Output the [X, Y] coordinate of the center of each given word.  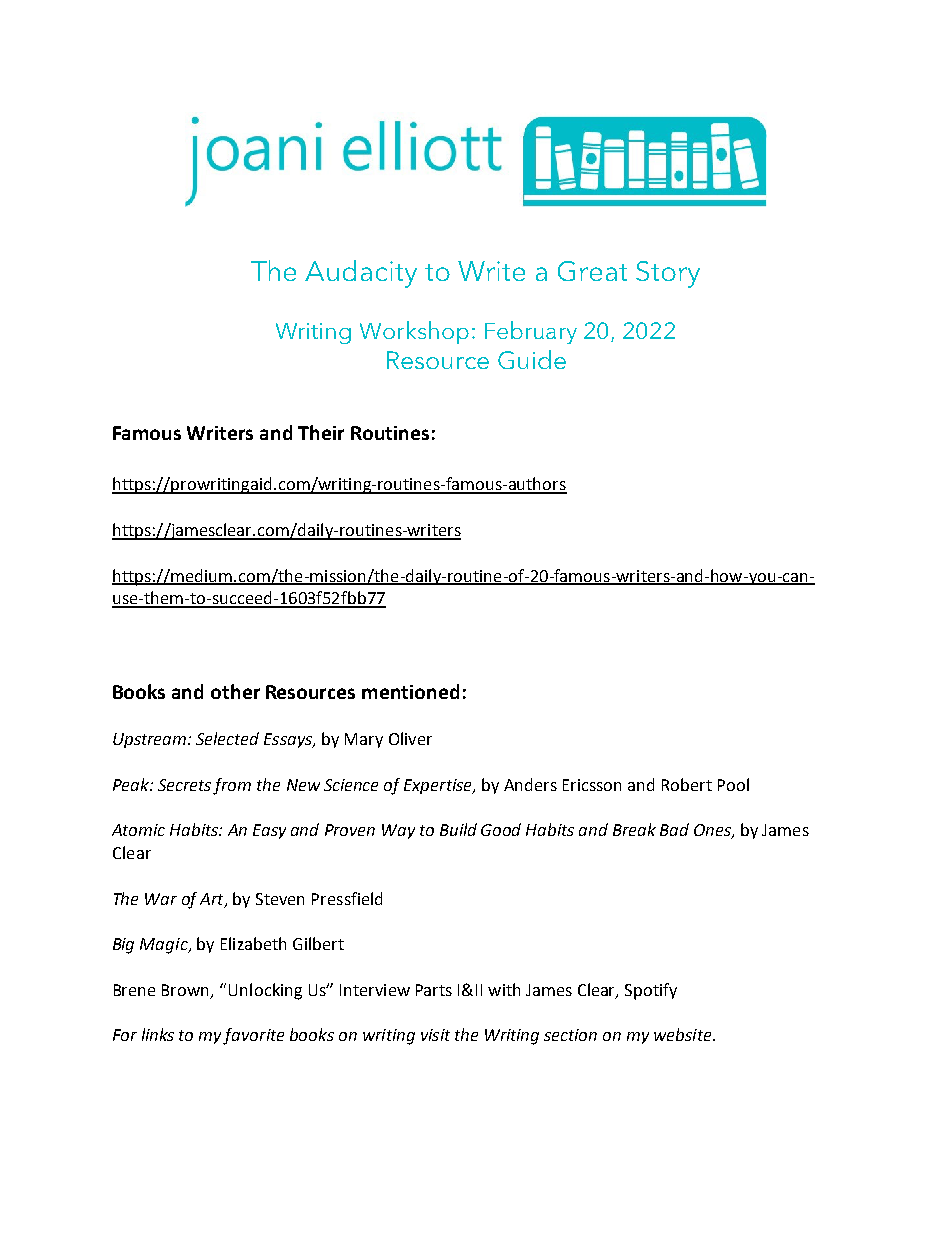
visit [435, 1035]
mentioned [410, 691]
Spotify [651, 991]
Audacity [361, 274]
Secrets [184, 785]
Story [668, 274]
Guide [532, 359]
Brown [187, 991]
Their [321, 432]
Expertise [439, 786]
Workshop [414, 332]
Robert [687, 784]
